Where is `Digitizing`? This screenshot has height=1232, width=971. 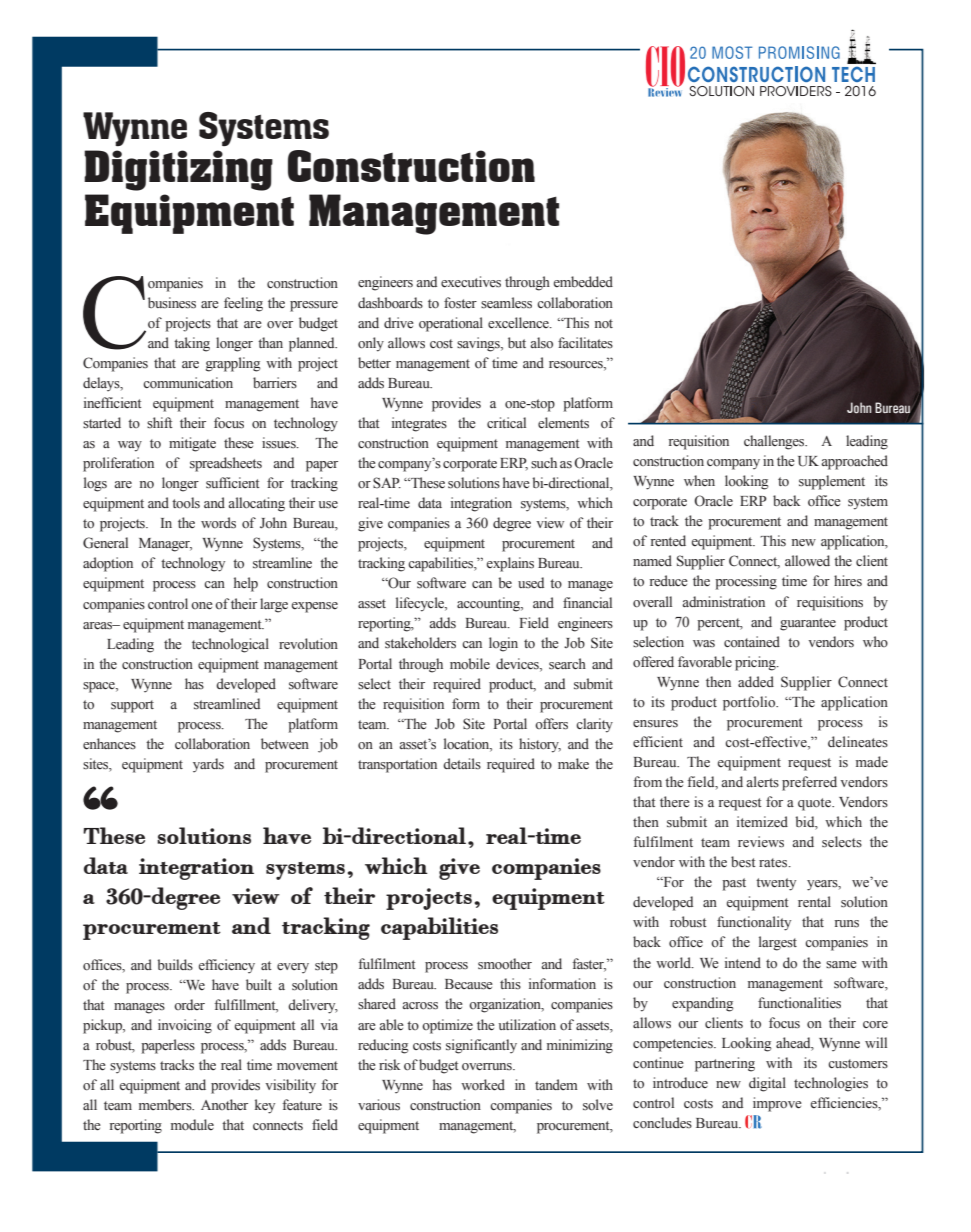 Digitizing is located at coordinates (178, 170).
